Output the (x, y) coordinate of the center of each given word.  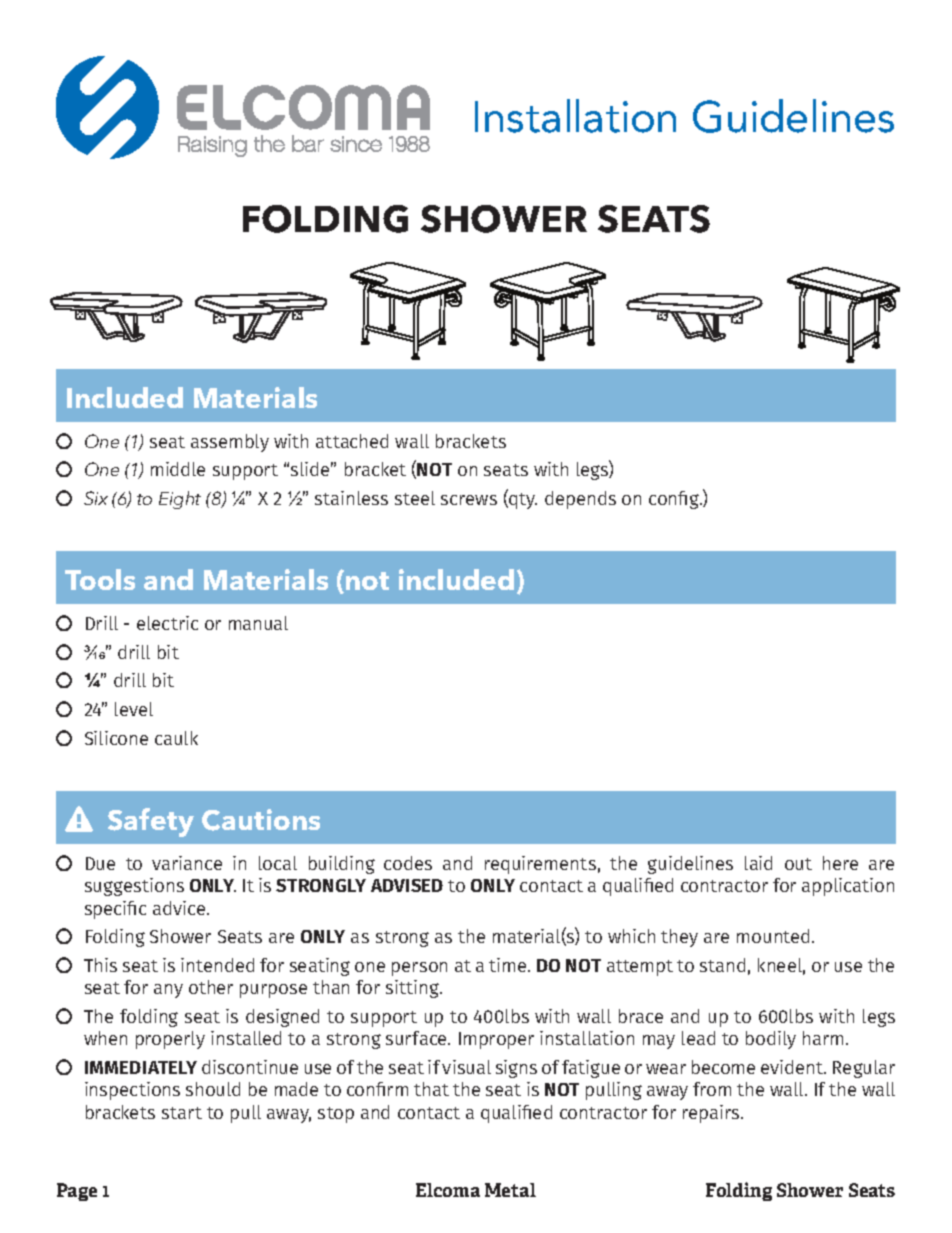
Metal (510, 1190)
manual (258, 623)
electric (167, 623)
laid (758, 863)
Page (77, 1192)
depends (580, 500)
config (675, 500)
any (168, 991)
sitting (413, 989)
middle (178, 469)
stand (722, 965)
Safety (151, 822)
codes (408, 863)
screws (469, 500)
